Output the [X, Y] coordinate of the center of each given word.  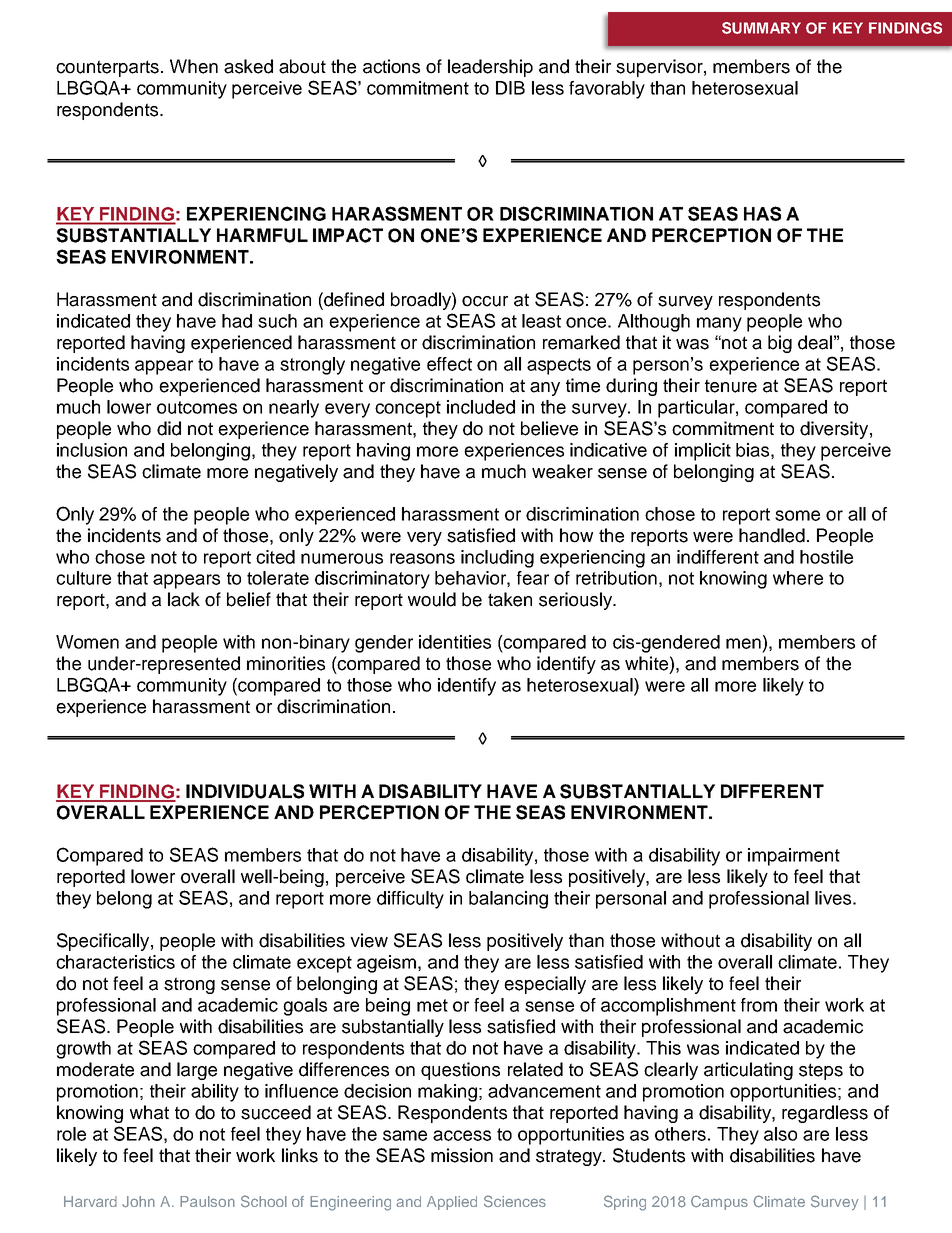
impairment [794, 857]
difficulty [410, 900]
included [481, 407]
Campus [719, 1202]
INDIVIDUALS [245, 791]
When [194, 66]
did [169, 428]
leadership [490, 68]
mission [462, 1155]
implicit [703, 452]
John [138, 1202]
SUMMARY [761, 28]
